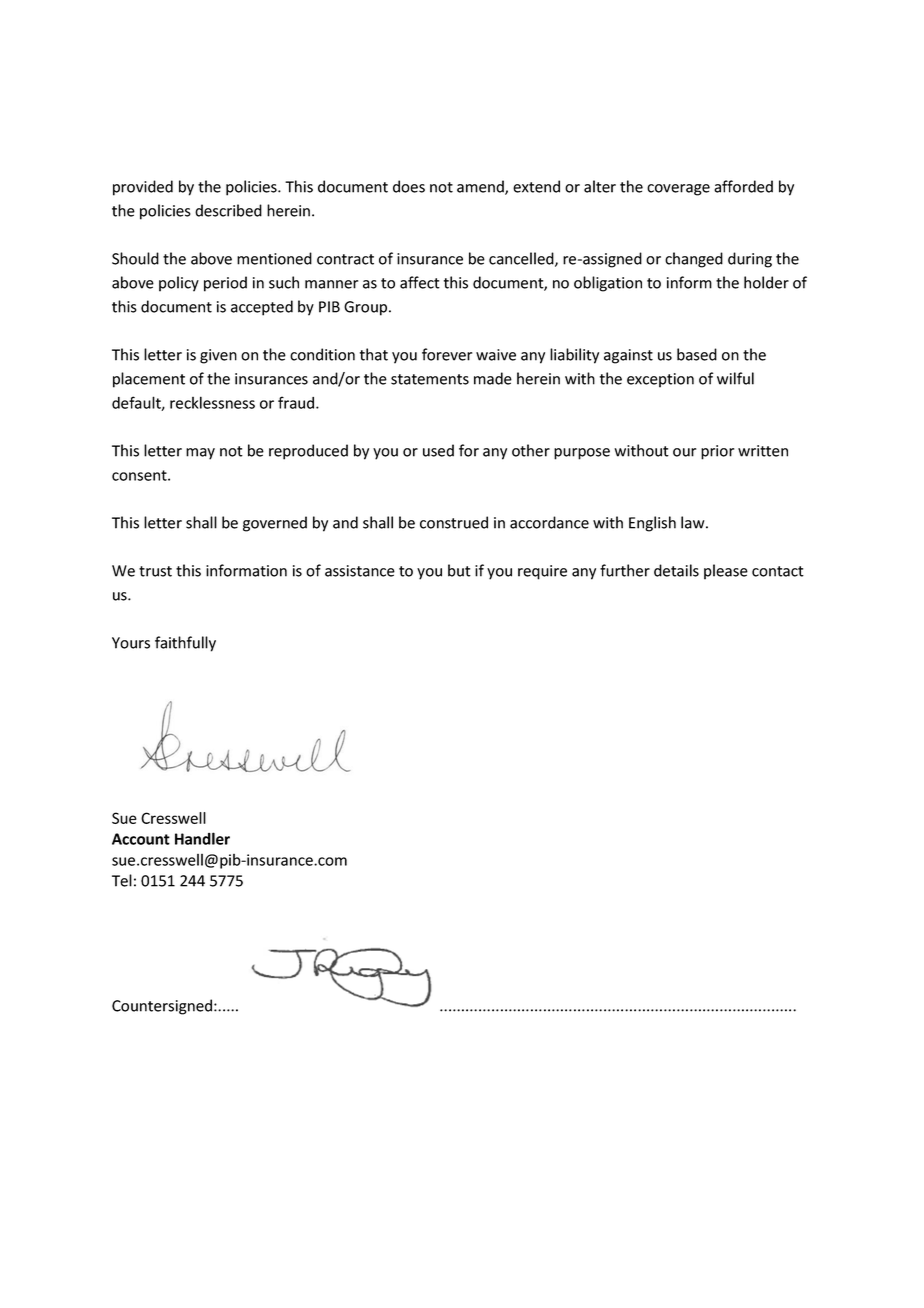 This screenshot has height=1308, width=924. Describe the element at coordinates (141, 839) in the screenshot. I see `Account` at that location.
